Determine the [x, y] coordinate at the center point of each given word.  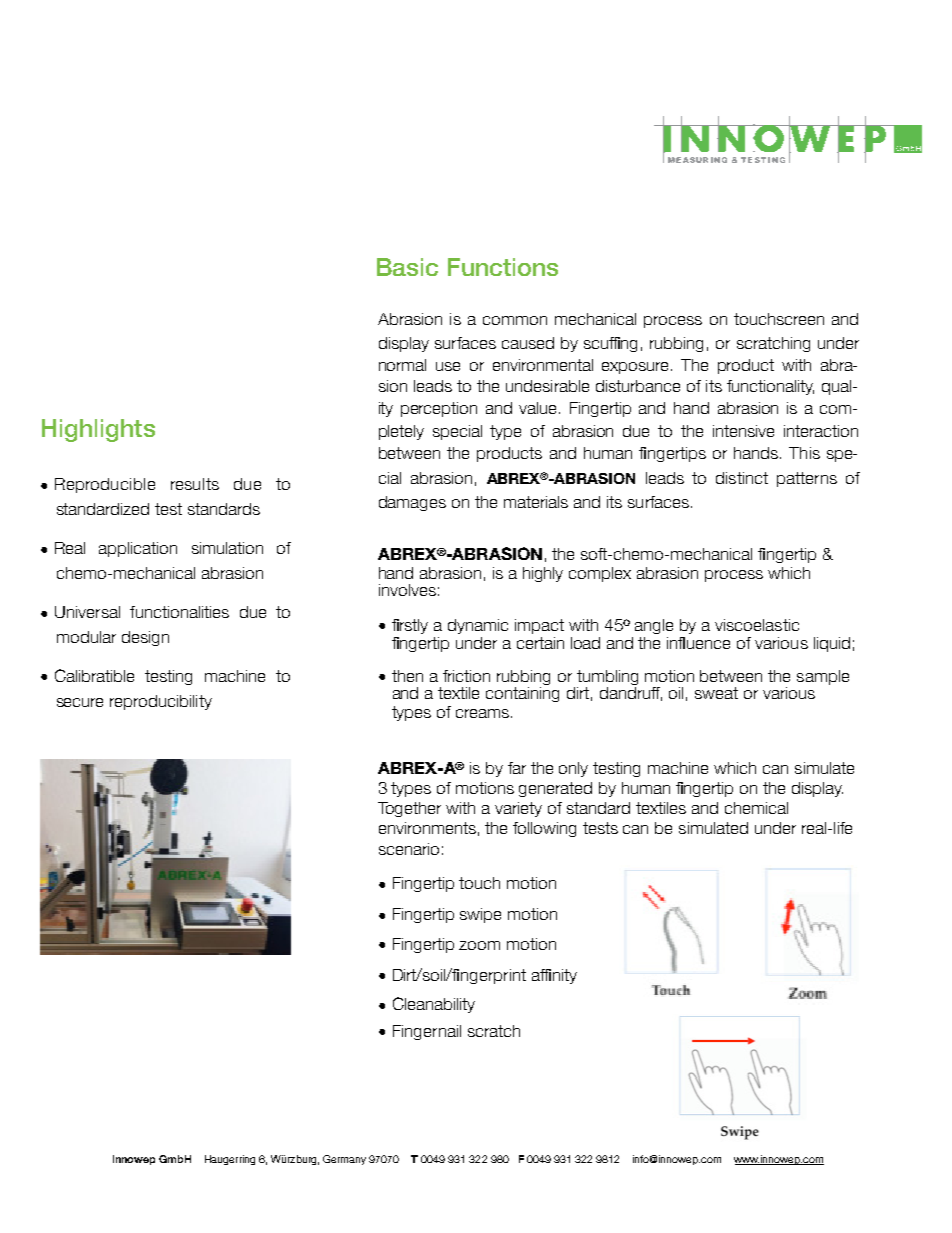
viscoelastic [757, 625]
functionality [770, 387]
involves [407, 590]
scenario [409, 849]
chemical [756, 808]
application [138, 549]
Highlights [98, 430]
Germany [344, 1160]
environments [427, 828]
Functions [503, 267]
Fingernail [427, 1032]
